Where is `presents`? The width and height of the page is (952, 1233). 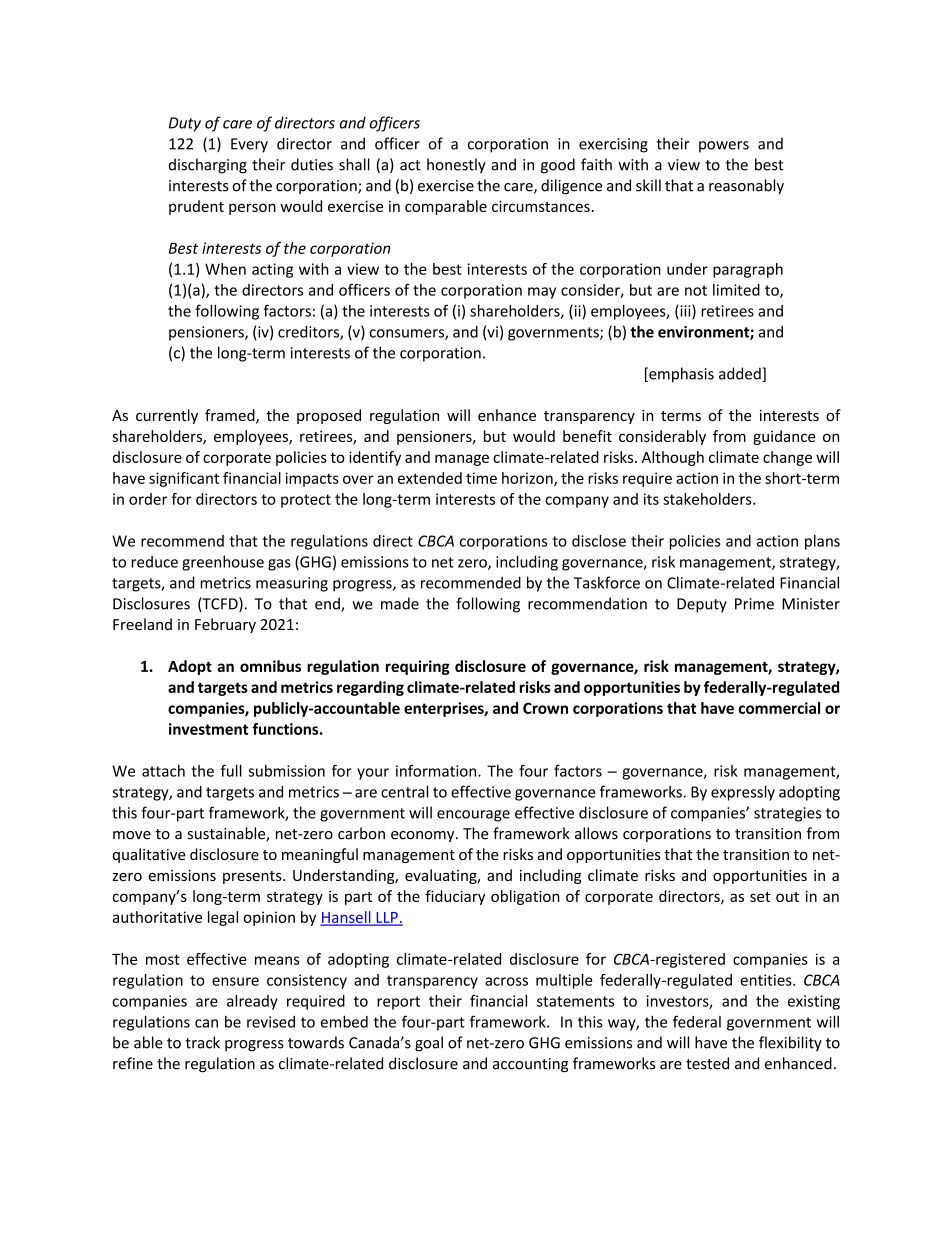
presents is located at coordinates (253, 877).
